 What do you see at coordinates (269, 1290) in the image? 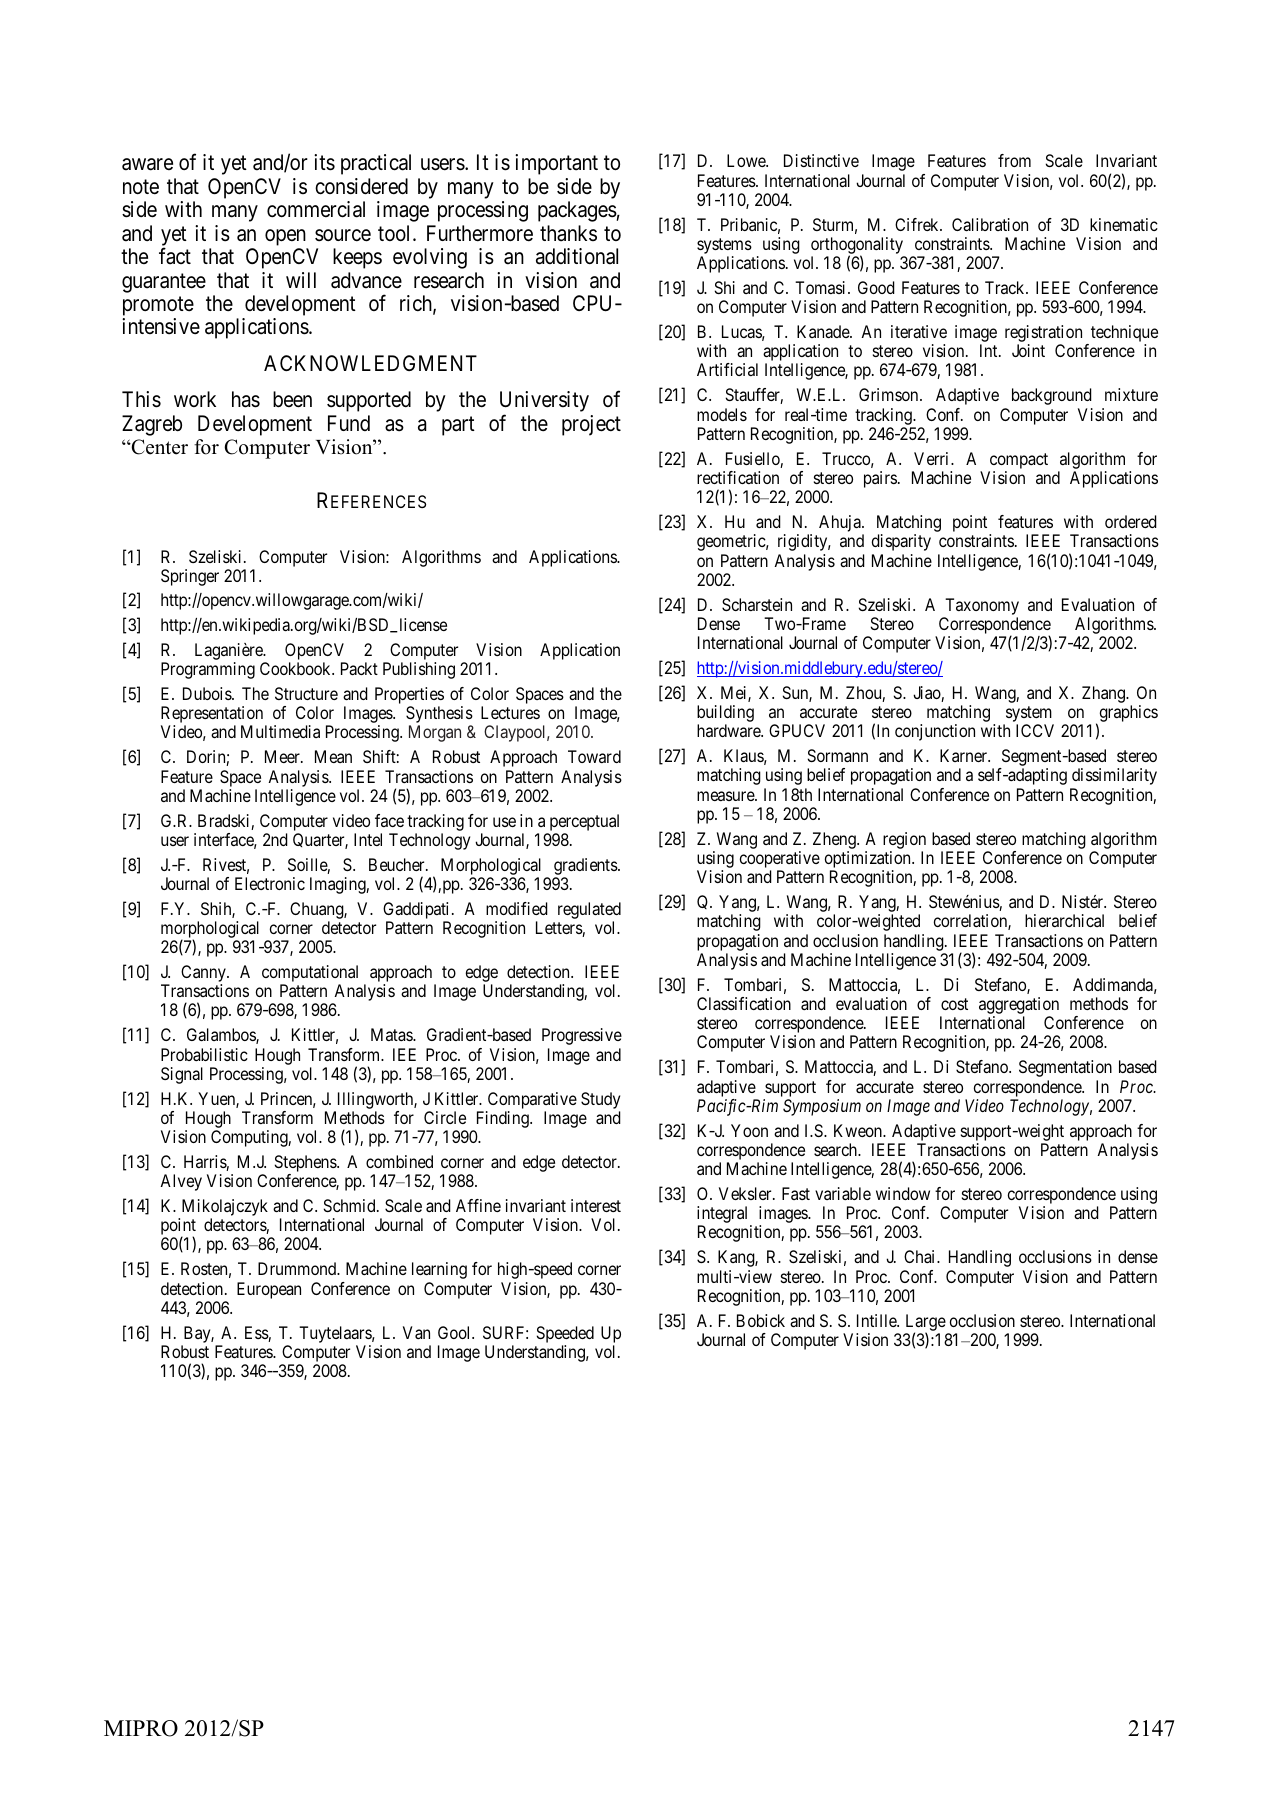
I see `European` at bounding box center [269, 1290].
